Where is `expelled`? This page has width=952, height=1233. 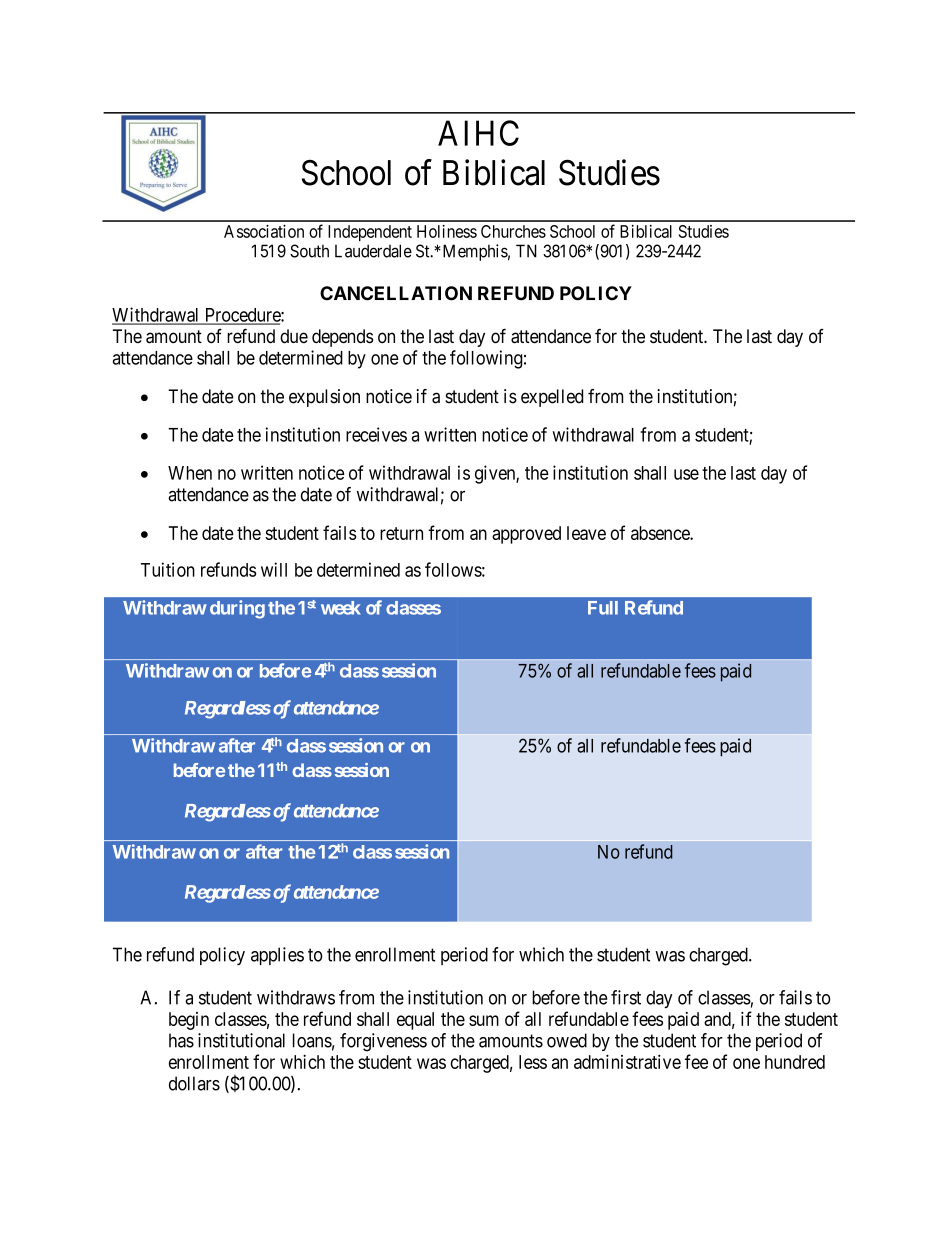 expelled is located at coordinates (552, 398).
